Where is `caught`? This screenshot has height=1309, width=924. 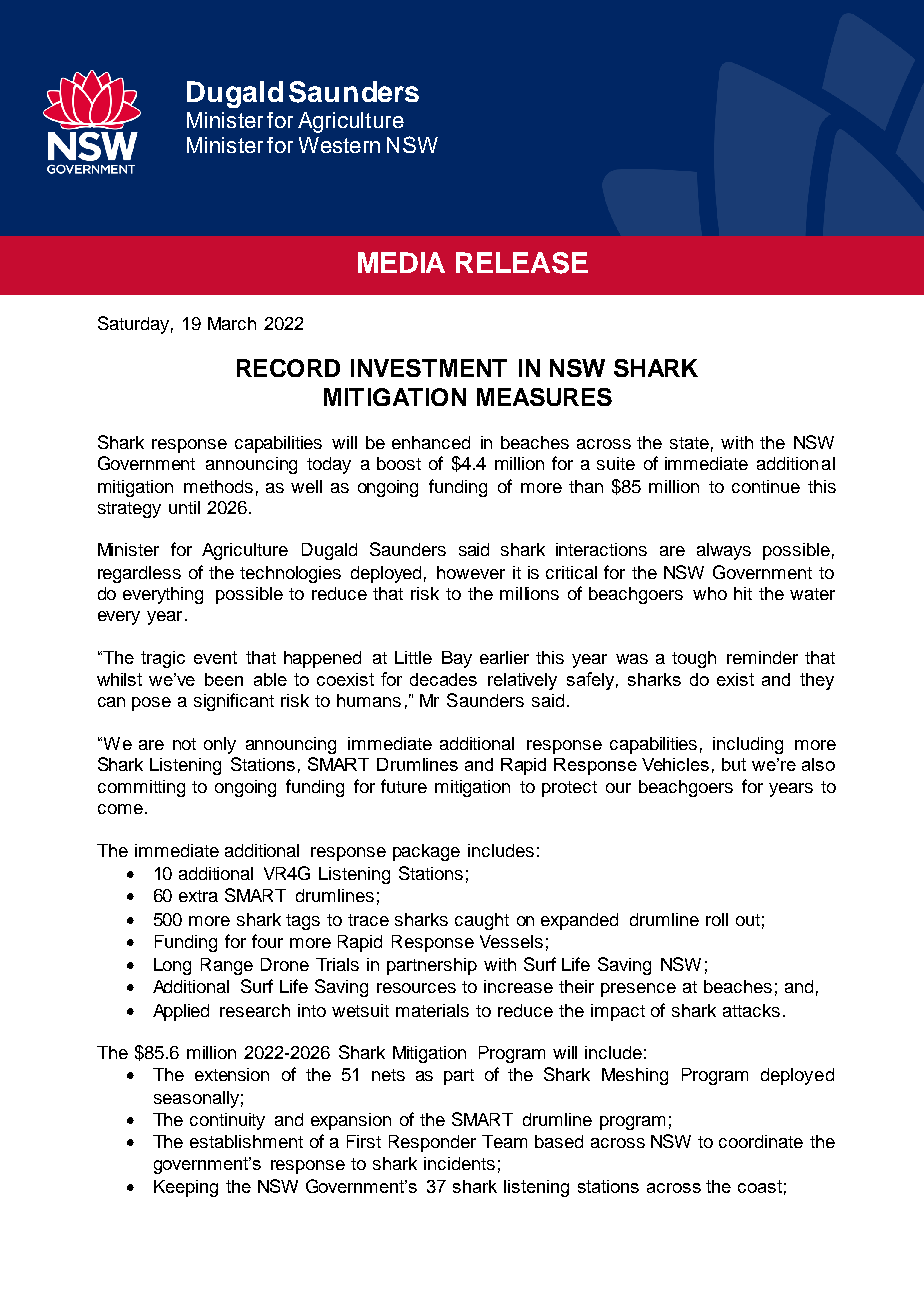 caught is located at coordinates (482, 921).
